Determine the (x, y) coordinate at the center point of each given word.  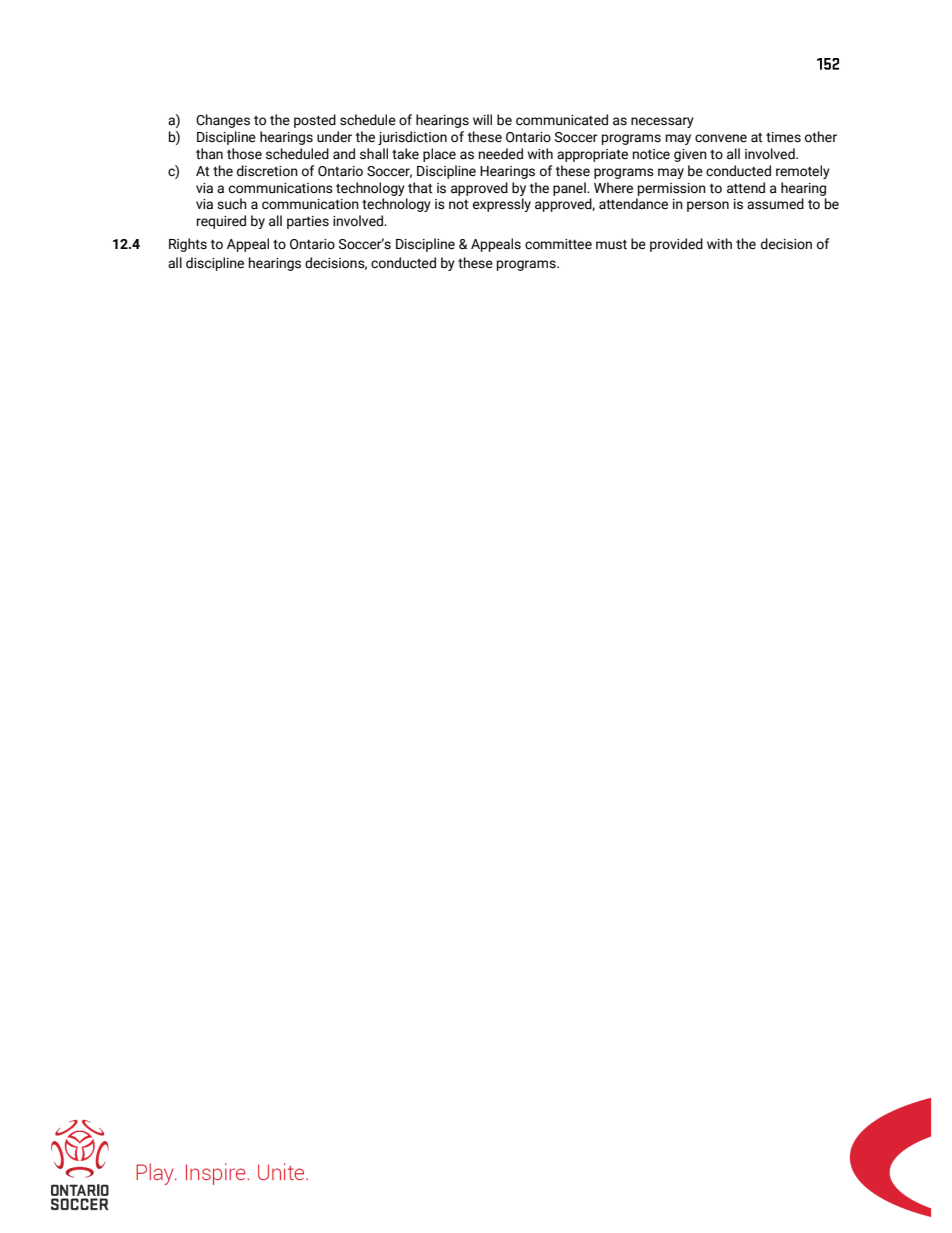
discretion (267, 171)
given (690, 155)
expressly (502, 205)
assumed (775, 204)
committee (558, 244)
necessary (662, 122)
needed (501, 154)
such (232, 204)
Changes (223, 121)
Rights (188, 245)
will (482, 119)
